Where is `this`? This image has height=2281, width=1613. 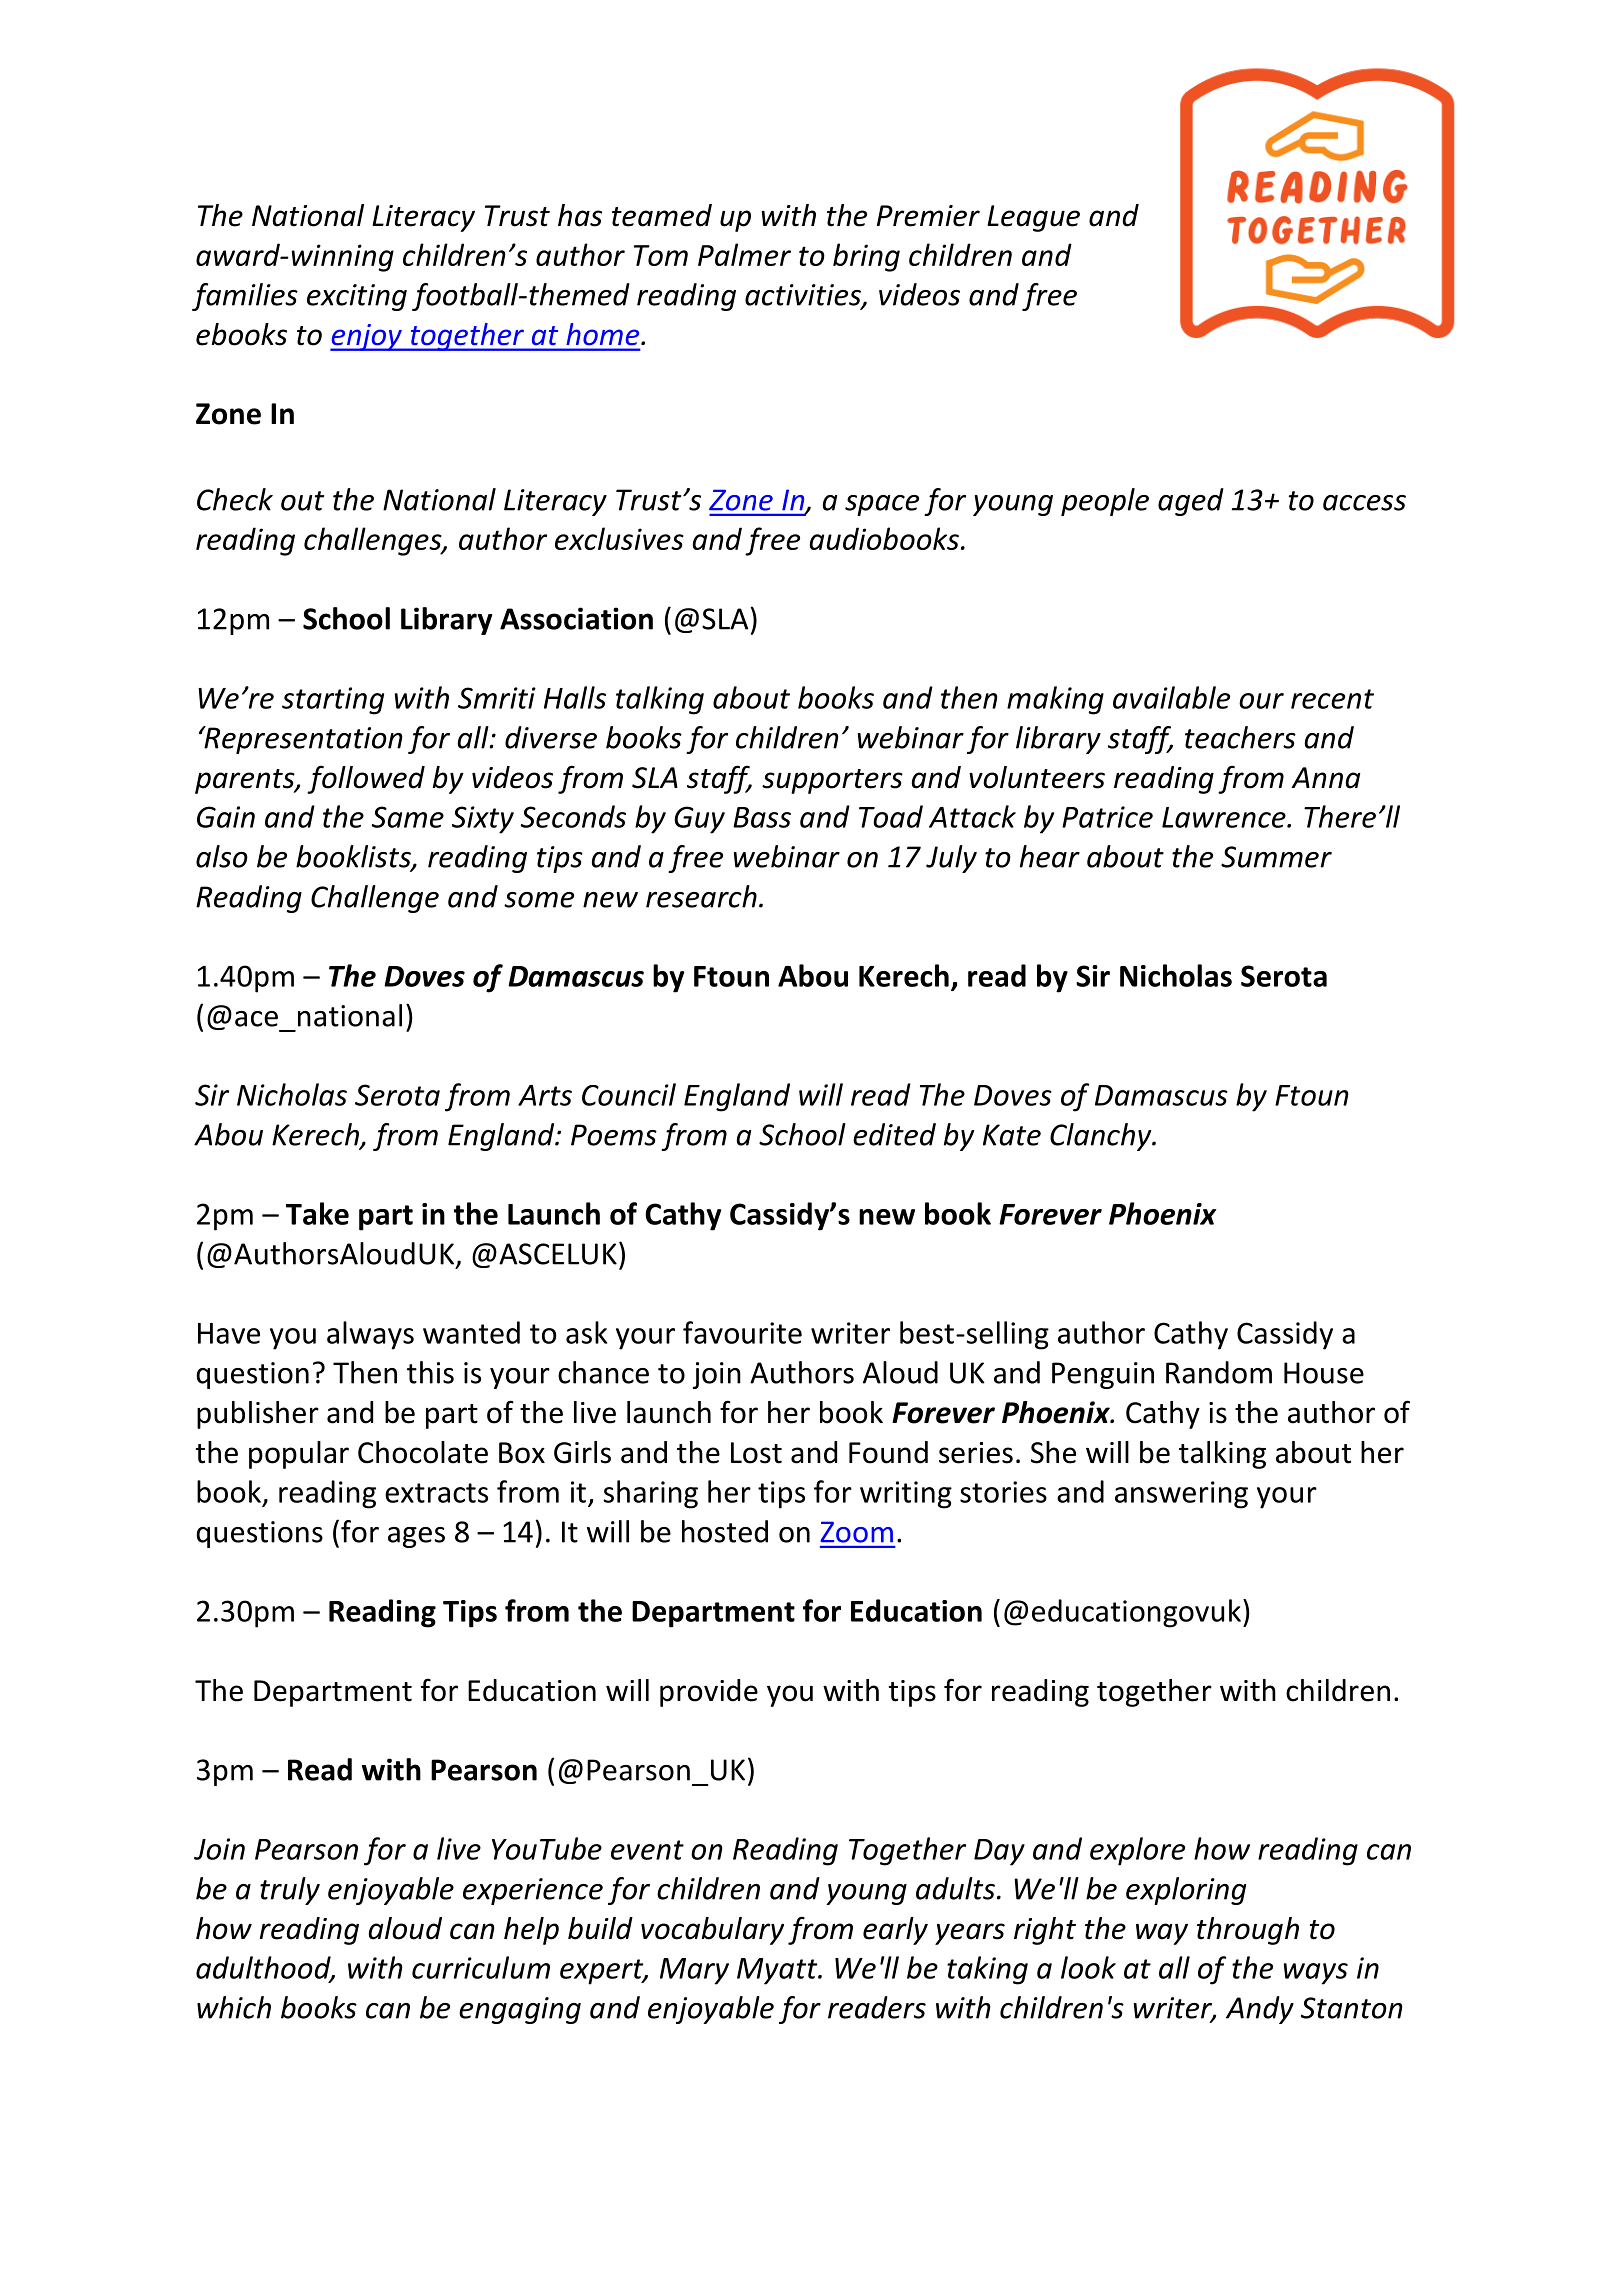 this is located at coordinates (430, 1372).
